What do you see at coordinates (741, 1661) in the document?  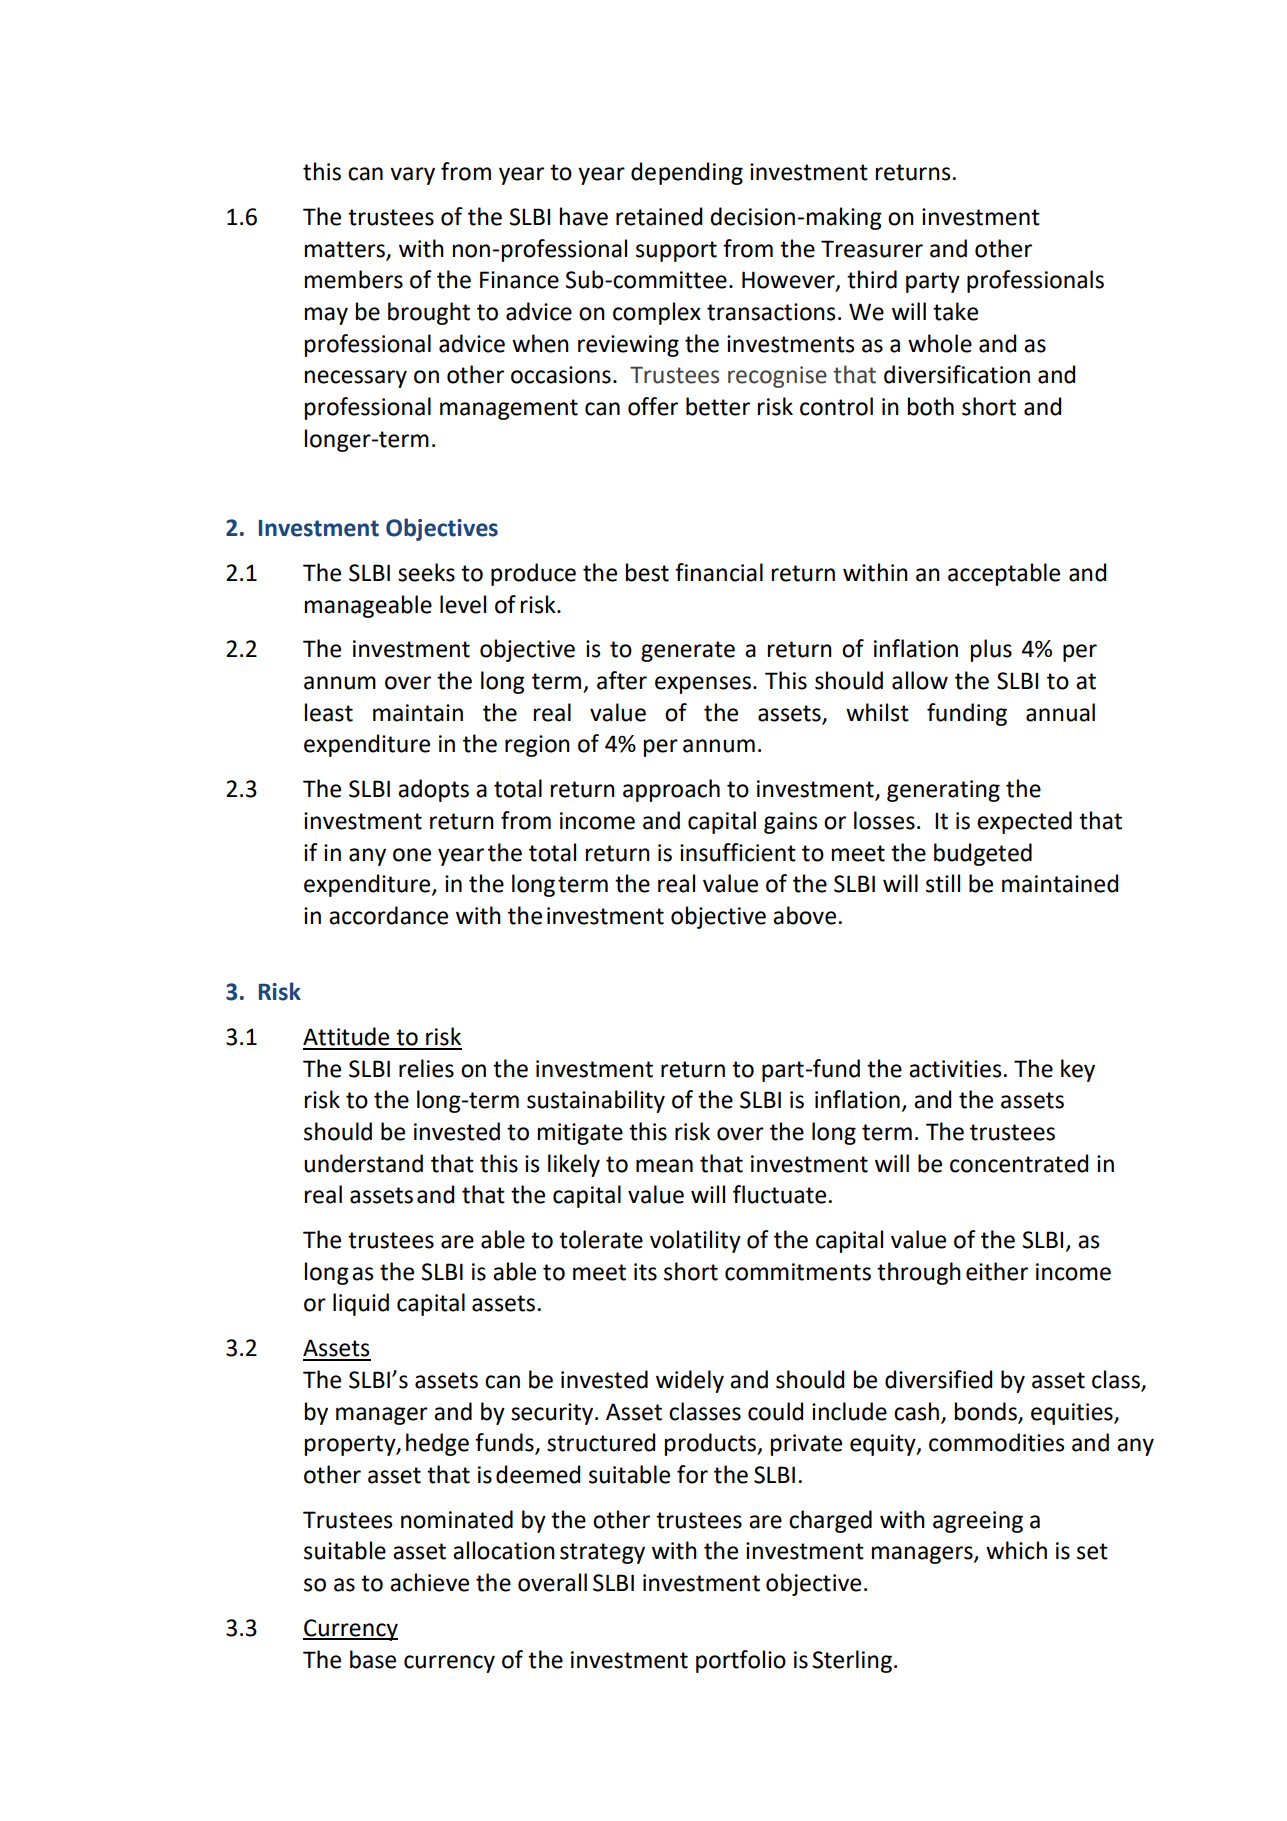 I see `portfolio` at bounding box center [741, 1661].
